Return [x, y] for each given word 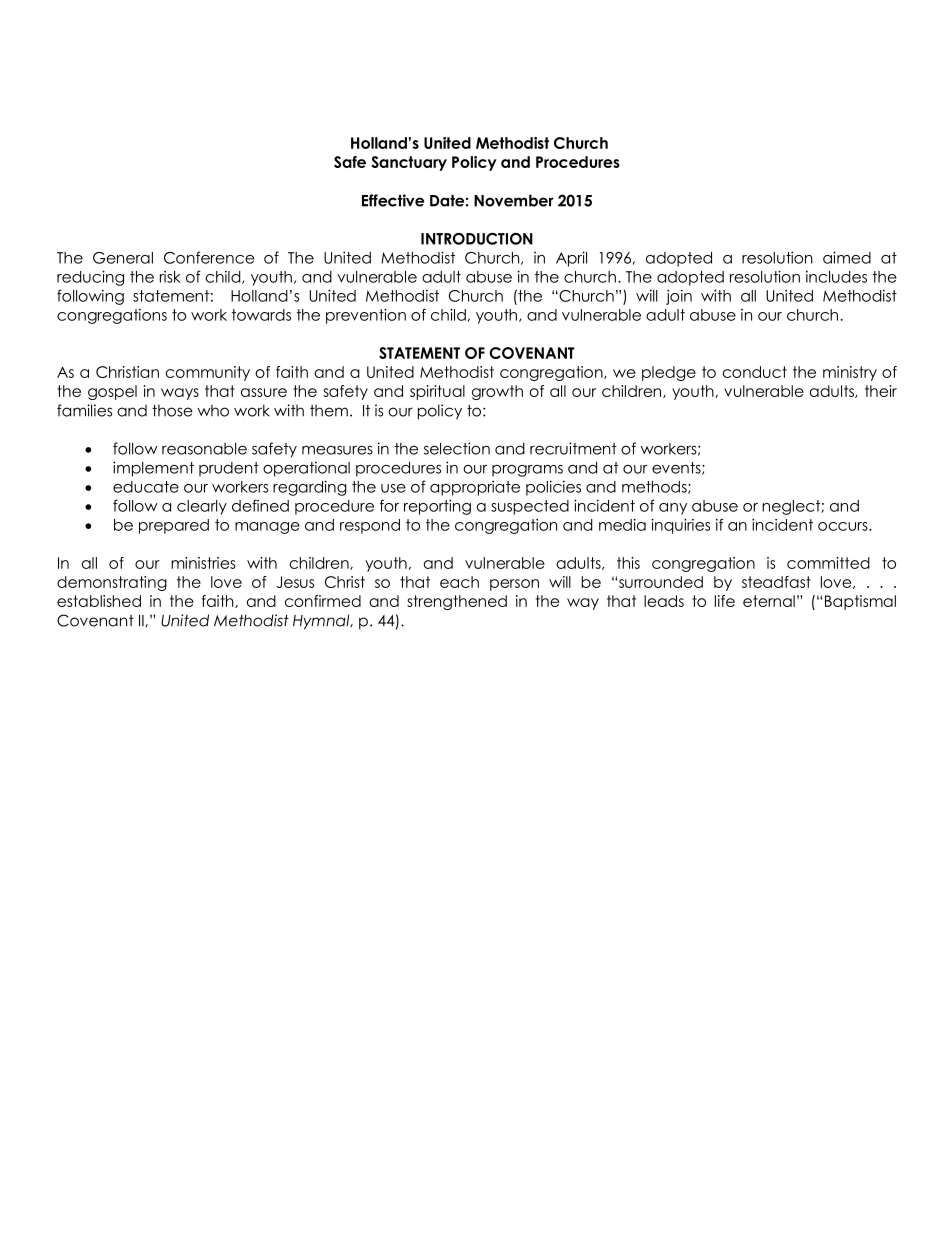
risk [170, 277]
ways [180, 394]
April [571, 259]
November [514, 200]
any [673, 509]
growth [497, 392]
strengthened [457, 602]
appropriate [475, 488]
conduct [755, 372]
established [99, 601]
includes [836, 277]
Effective [393, 200]
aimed [847, 257]
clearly [202, 507]
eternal [769, 601]
